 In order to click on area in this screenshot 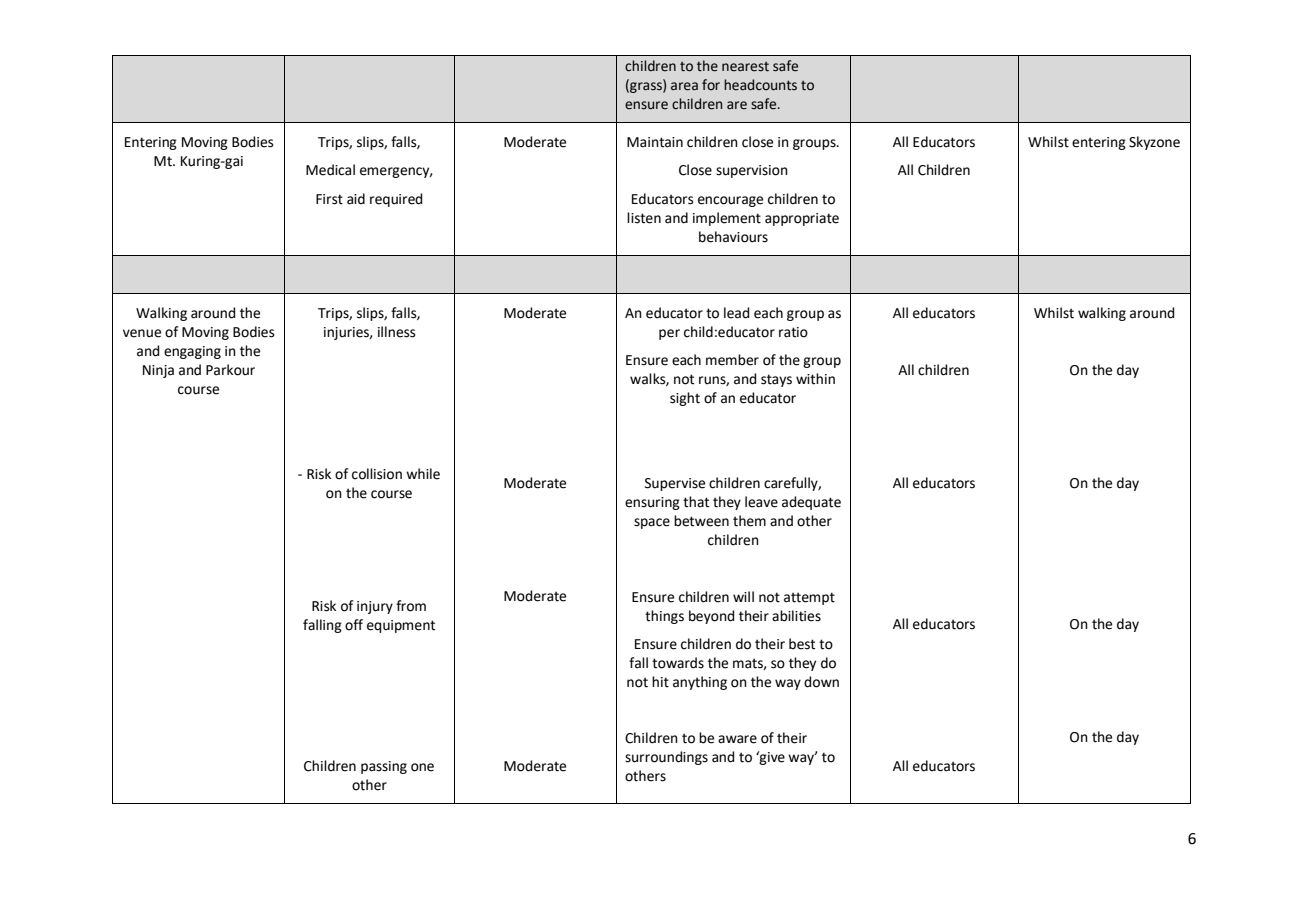, I will do `click(684, 86)`.
